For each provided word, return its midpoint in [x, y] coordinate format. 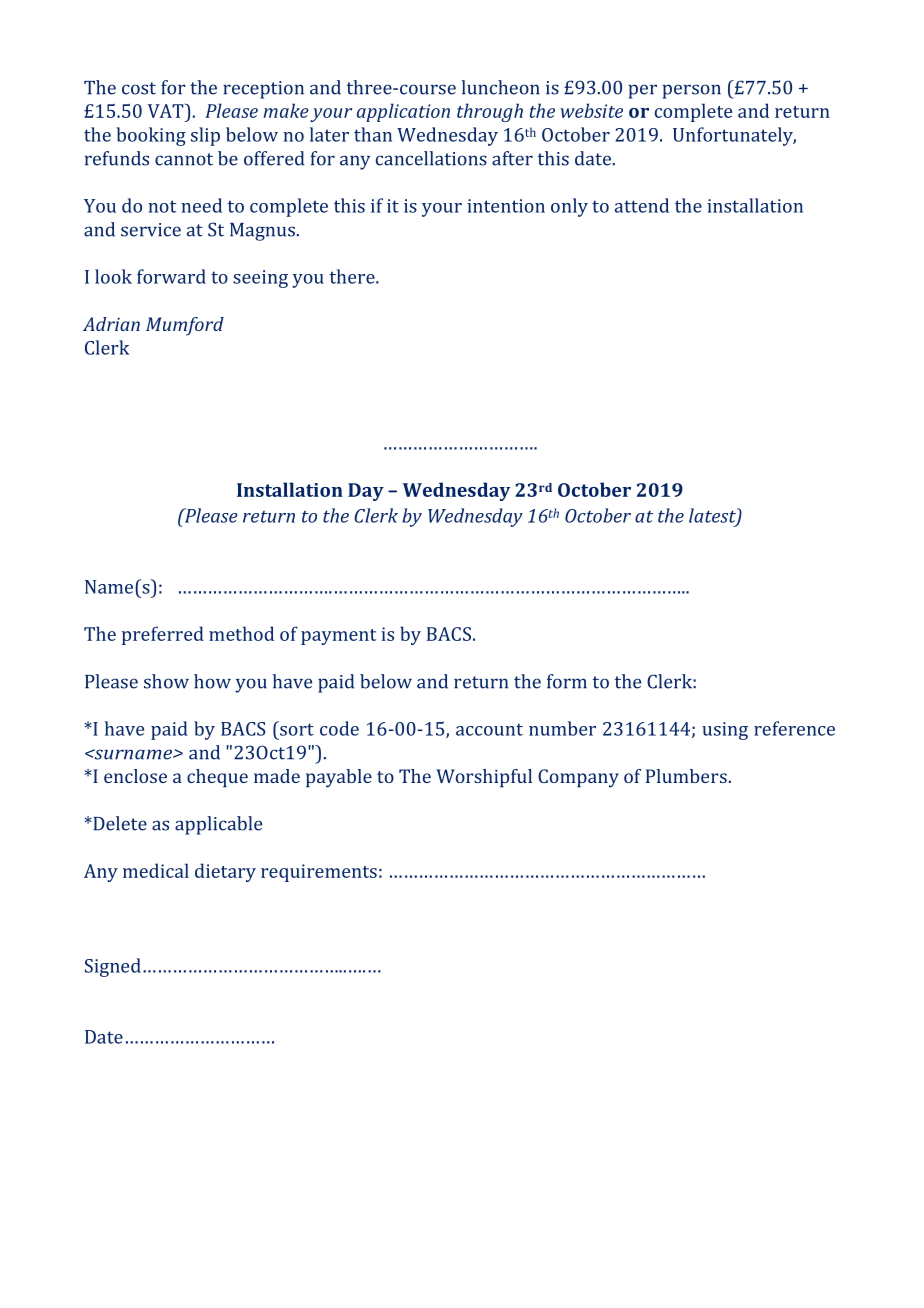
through [490, 112]
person [691, 91]
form [567, 681]
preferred [163, 635]
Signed [113, 967]
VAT [167, 110]
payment [338, 637]
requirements [319, 873]
